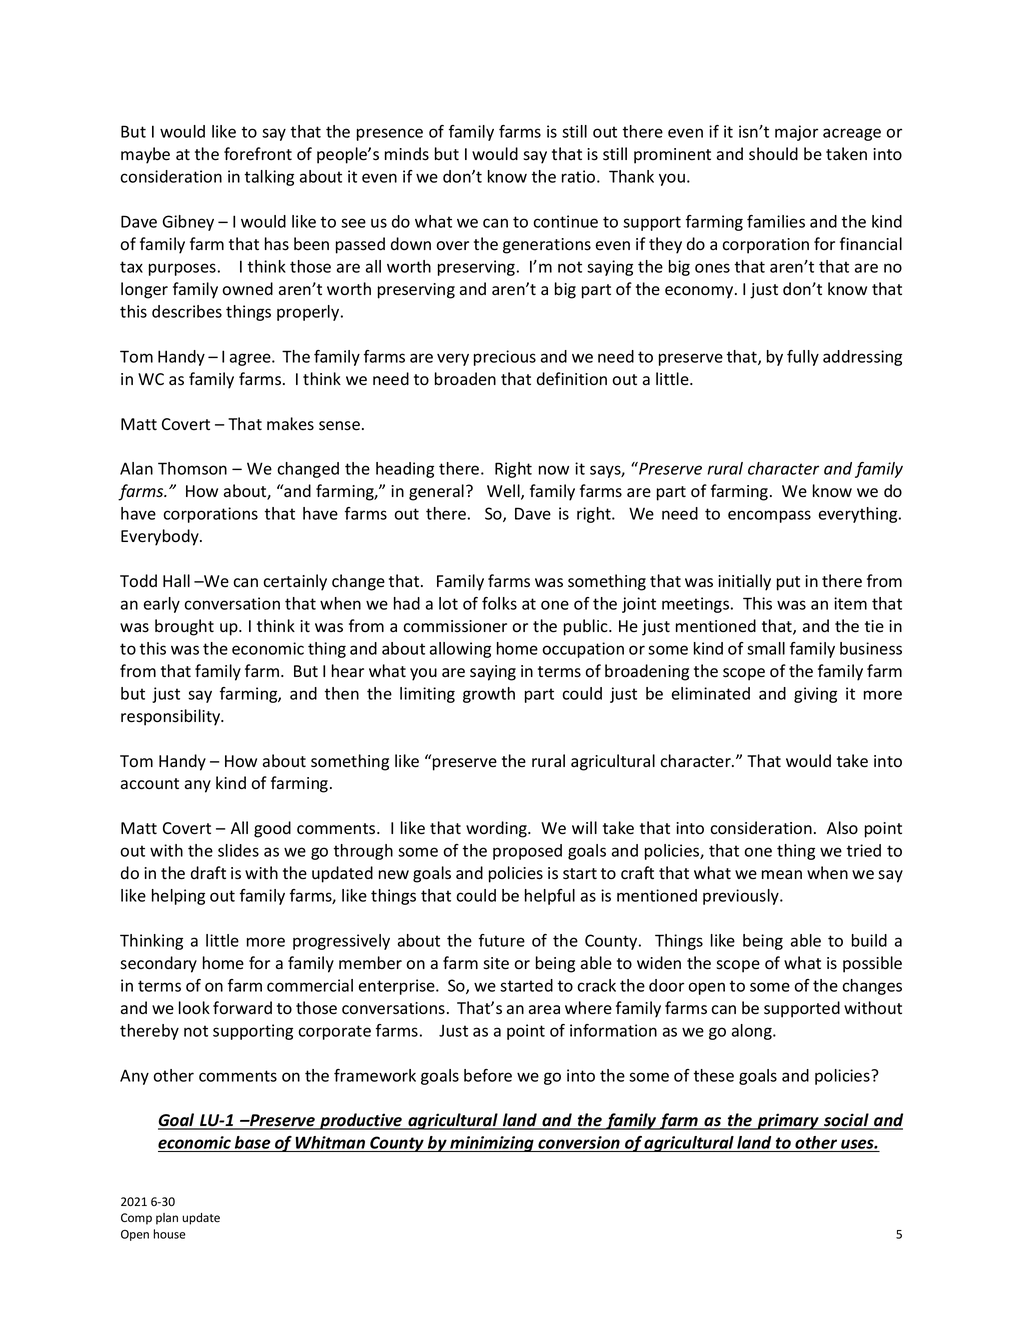 The image size is (1023, 1325). Describe the element at coordinates (782, 875) in the document. I see `mean` at that location.
